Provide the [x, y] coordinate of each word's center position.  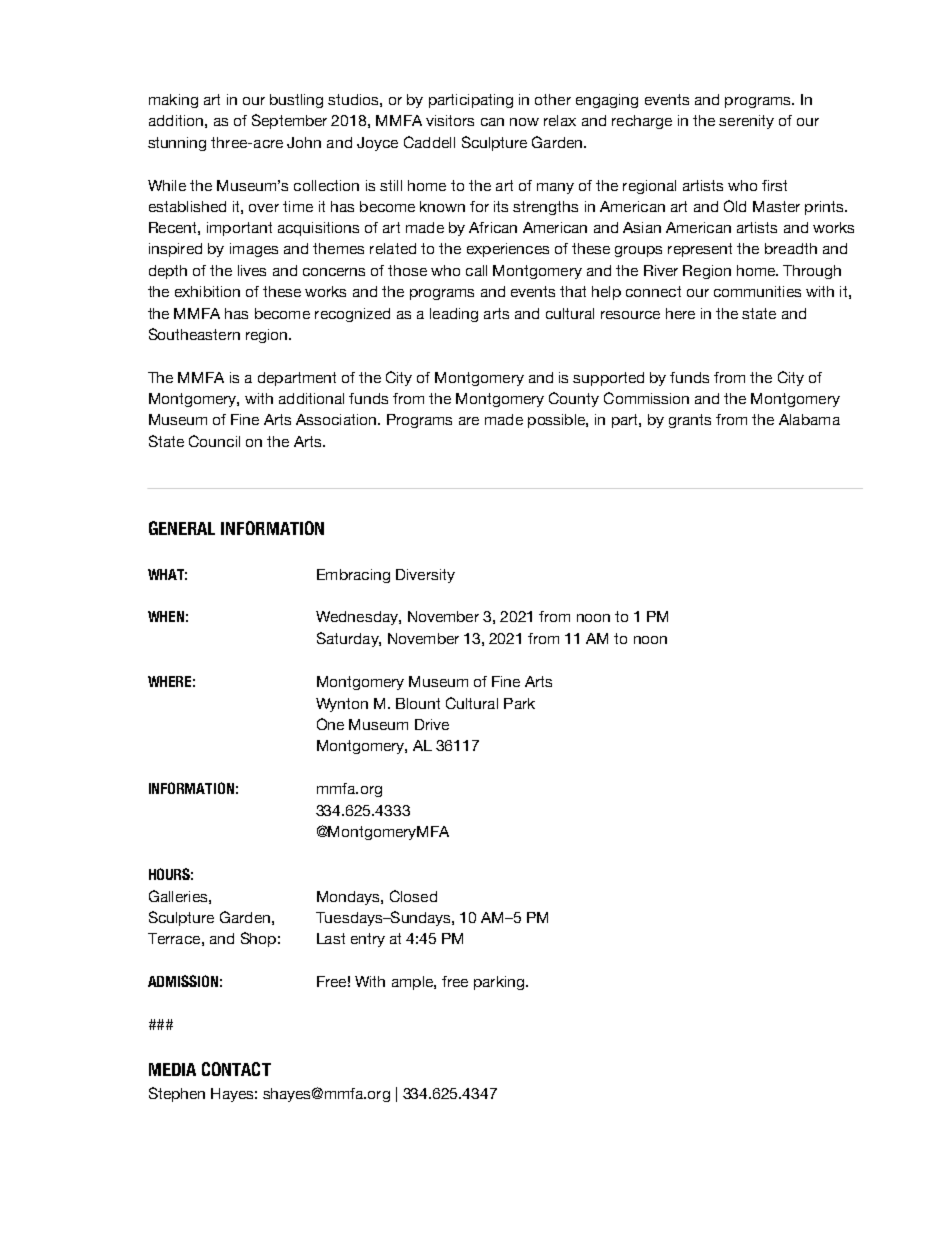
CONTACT [236, 1069]
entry [368, 940]
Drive [432, 724]
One [330, 724]
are [469, 421]
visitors [450, 120]
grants [690, 421]
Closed [413, 896]
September [289, 121]
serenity [746, 122]
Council [214, 441]
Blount [418, 703]
